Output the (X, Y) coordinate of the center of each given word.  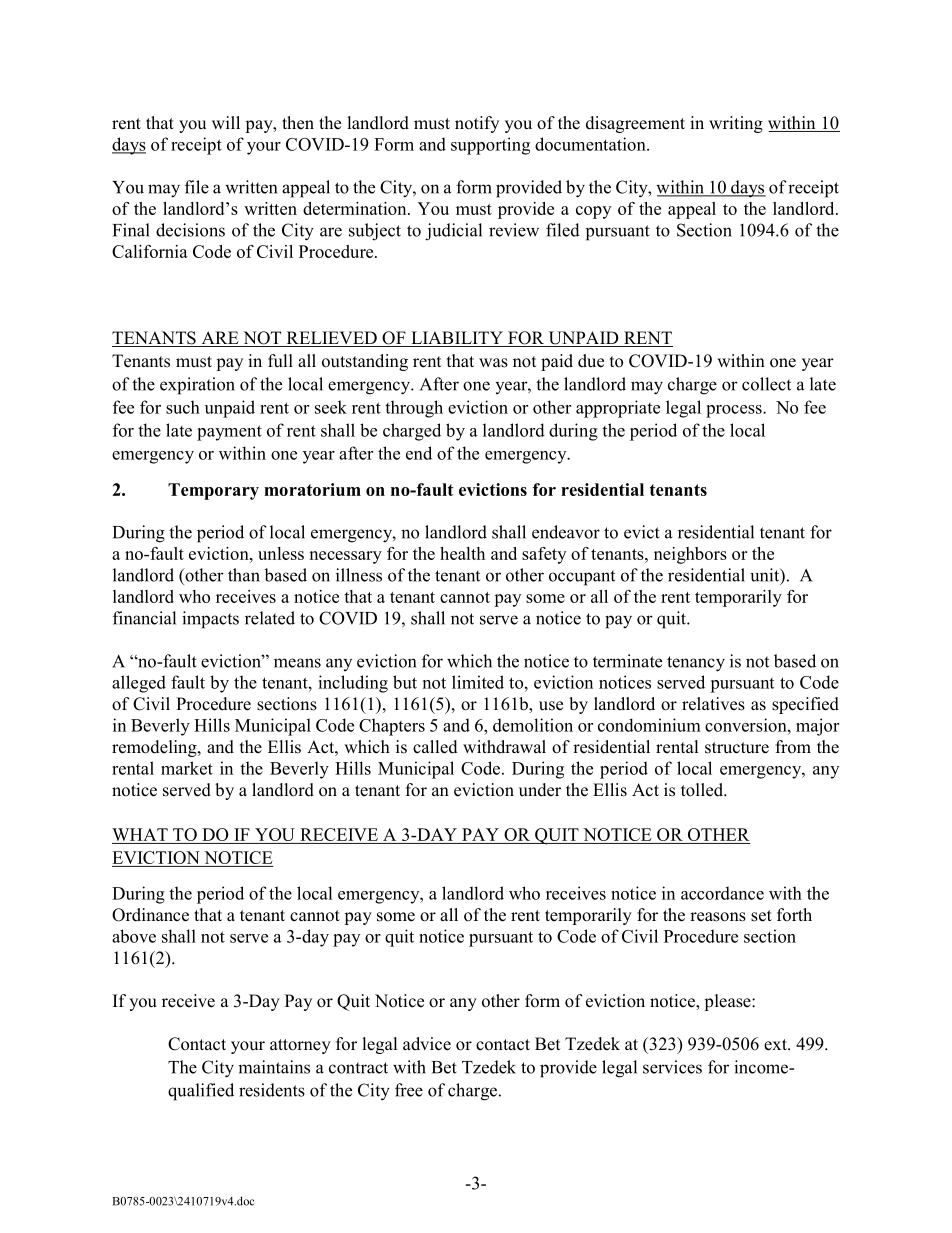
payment (229, 433)
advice (427, 1044)
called (435, 747)
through (414, 409)
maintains (274, 1067)
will (226, 122)
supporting (490, 146)
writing (736, 124)
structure (737, 748)
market (187, 768)
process (735, 411)
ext (776, 1045)
